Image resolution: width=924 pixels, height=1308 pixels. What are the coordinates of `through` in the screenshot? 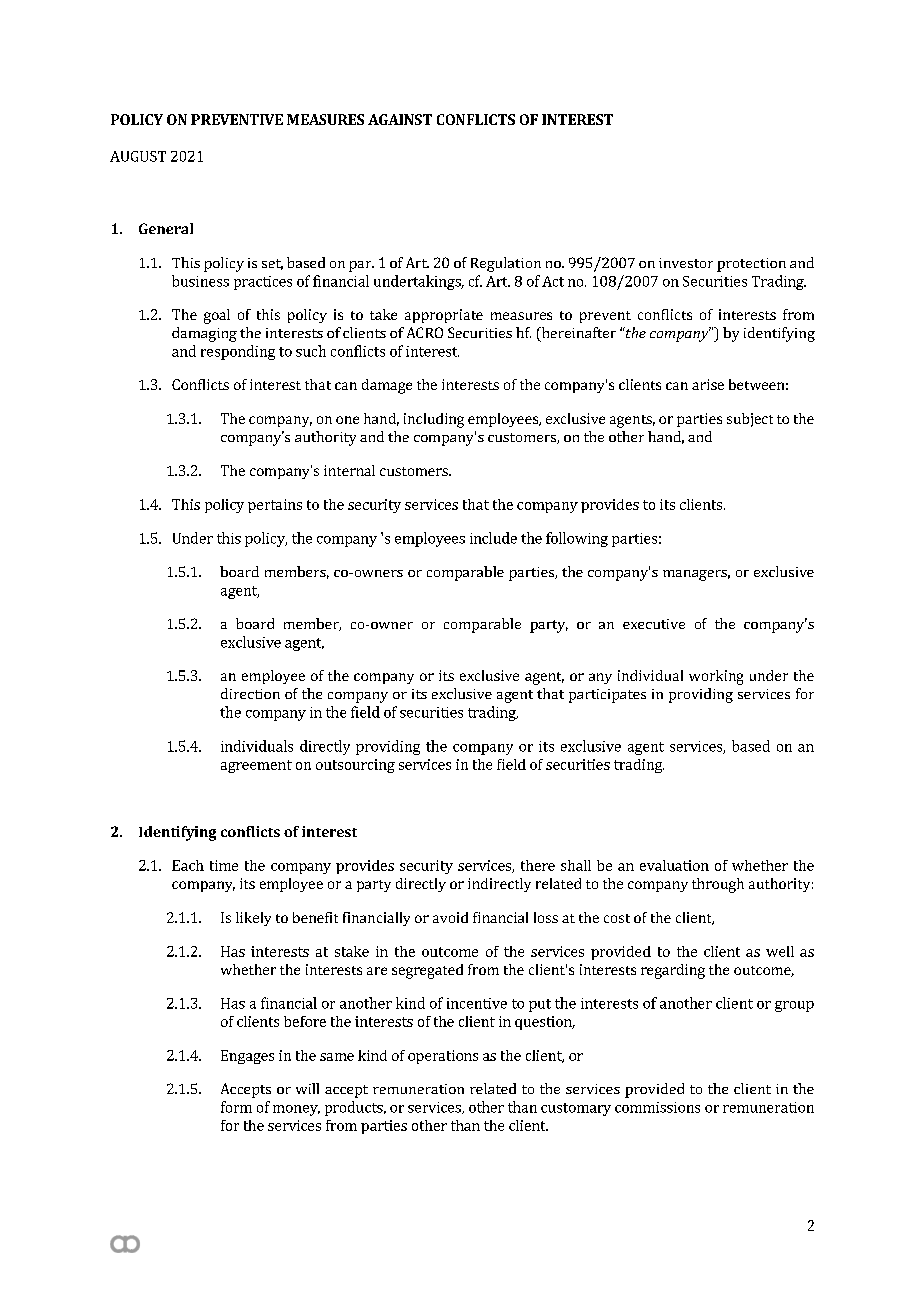 It's located at (718, 885).
